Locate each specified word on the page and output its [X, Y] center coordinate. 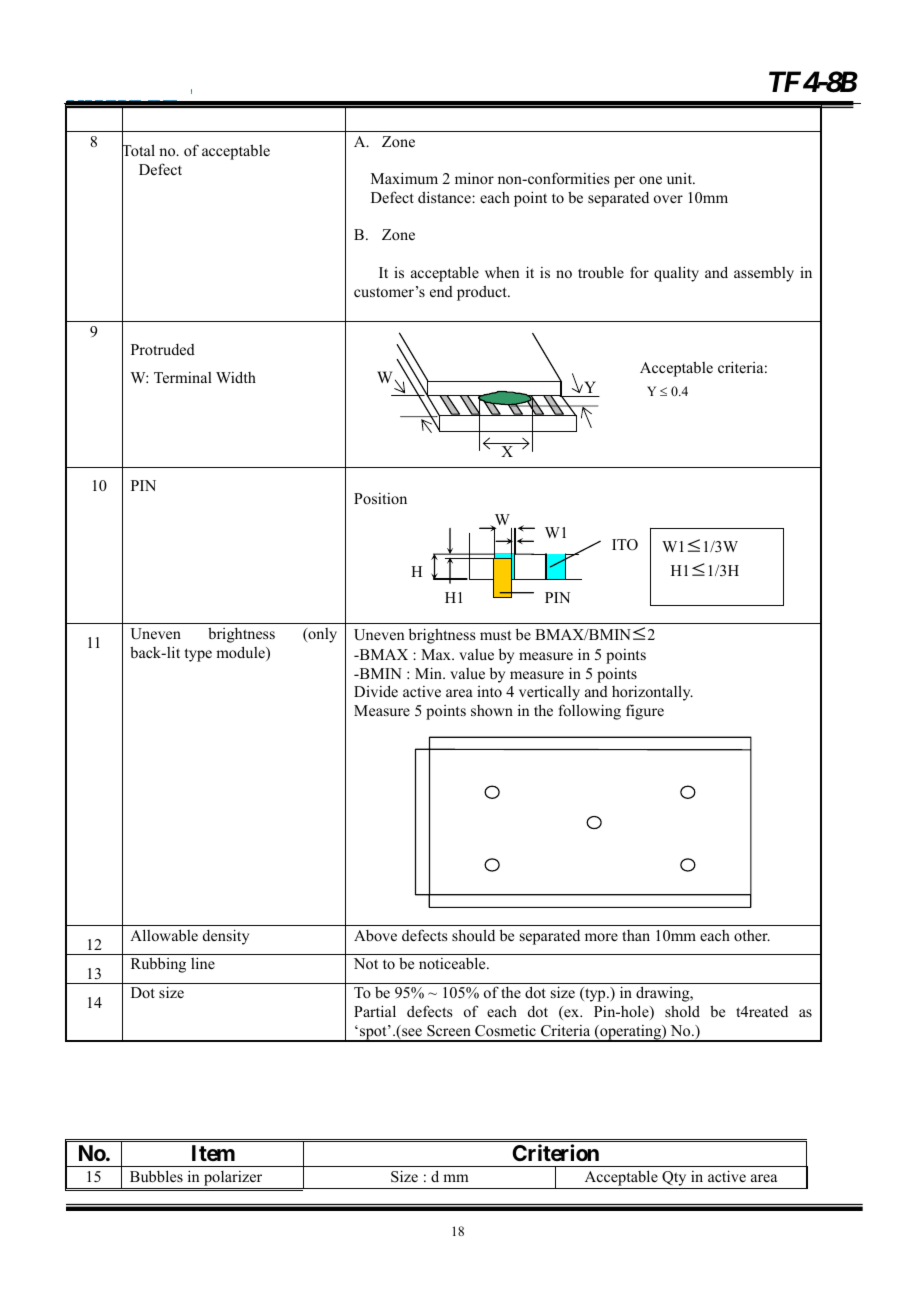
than [636, 935]
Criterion [555, 1152]
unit [681, 178]
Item [213, 1153]
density [226, 937]
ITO [625, 545]
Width [236, 377]
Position [380, 498]
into [489, 691]
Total [138, 151]
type [198, 655]
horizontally [652, 693]
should [473, 935]
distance [445, 197]
